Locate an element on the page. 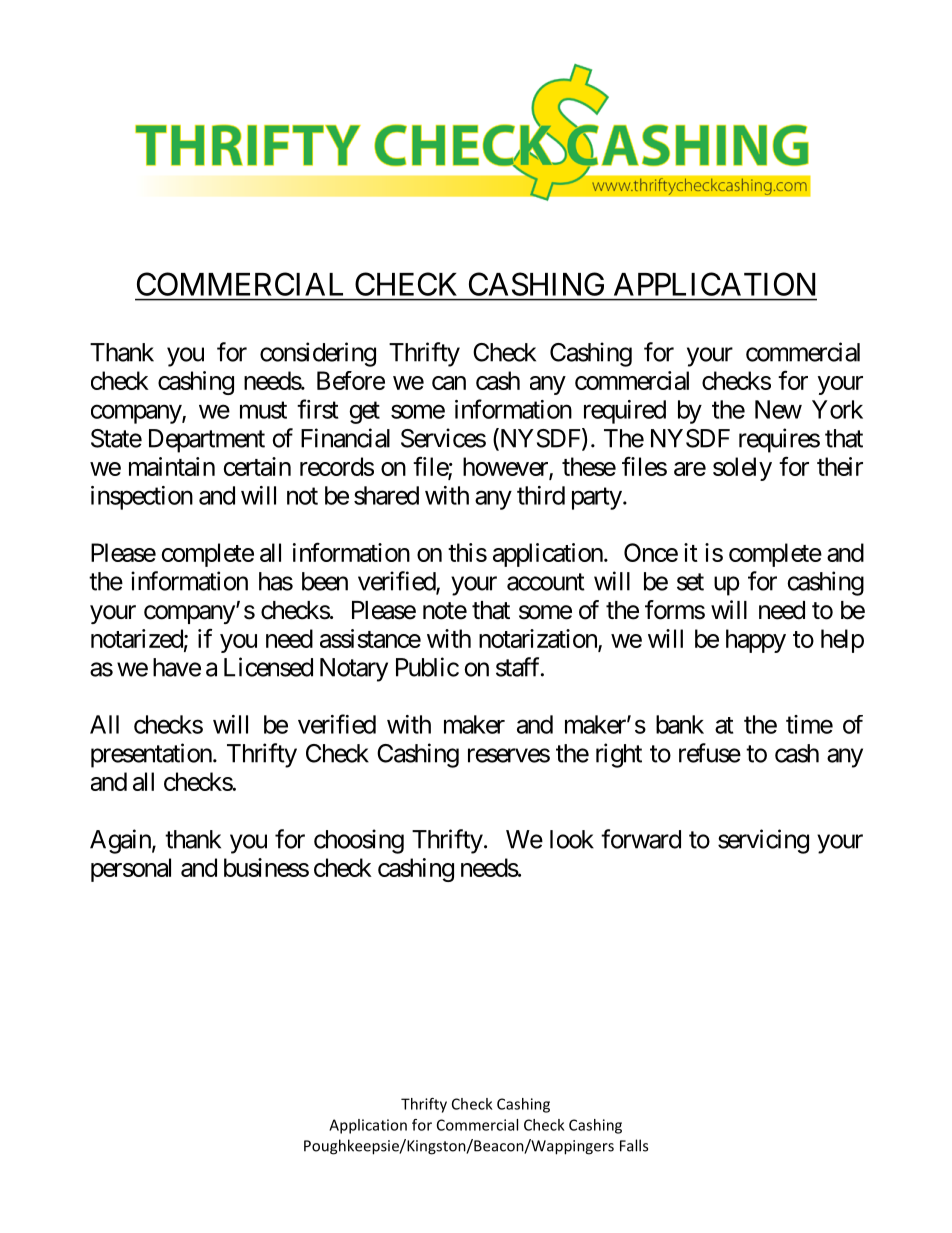  personal is located at coordinates (131, 870).
